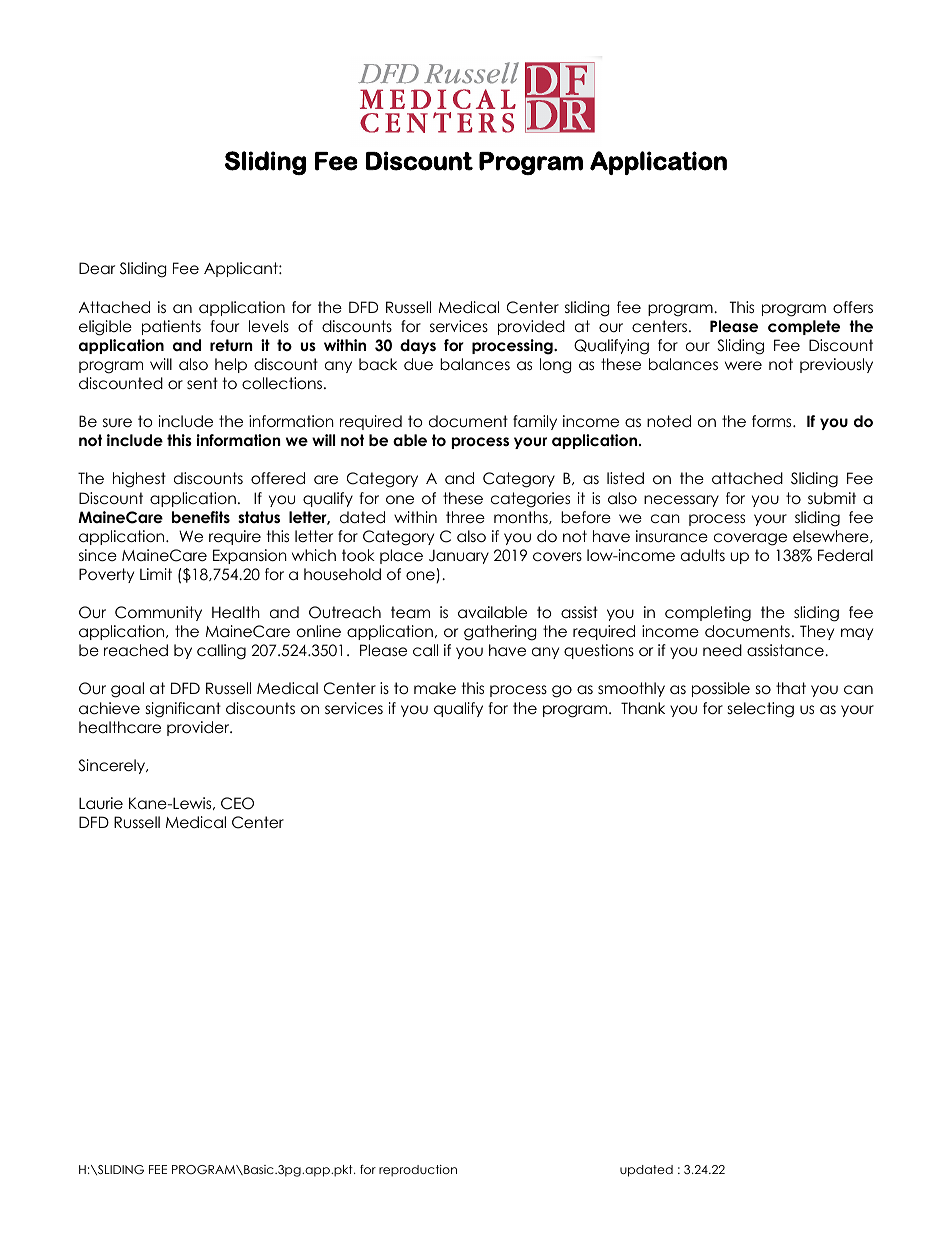  Describe the element at coordinates (531, 327) in the page. I see `provided` at that location.
